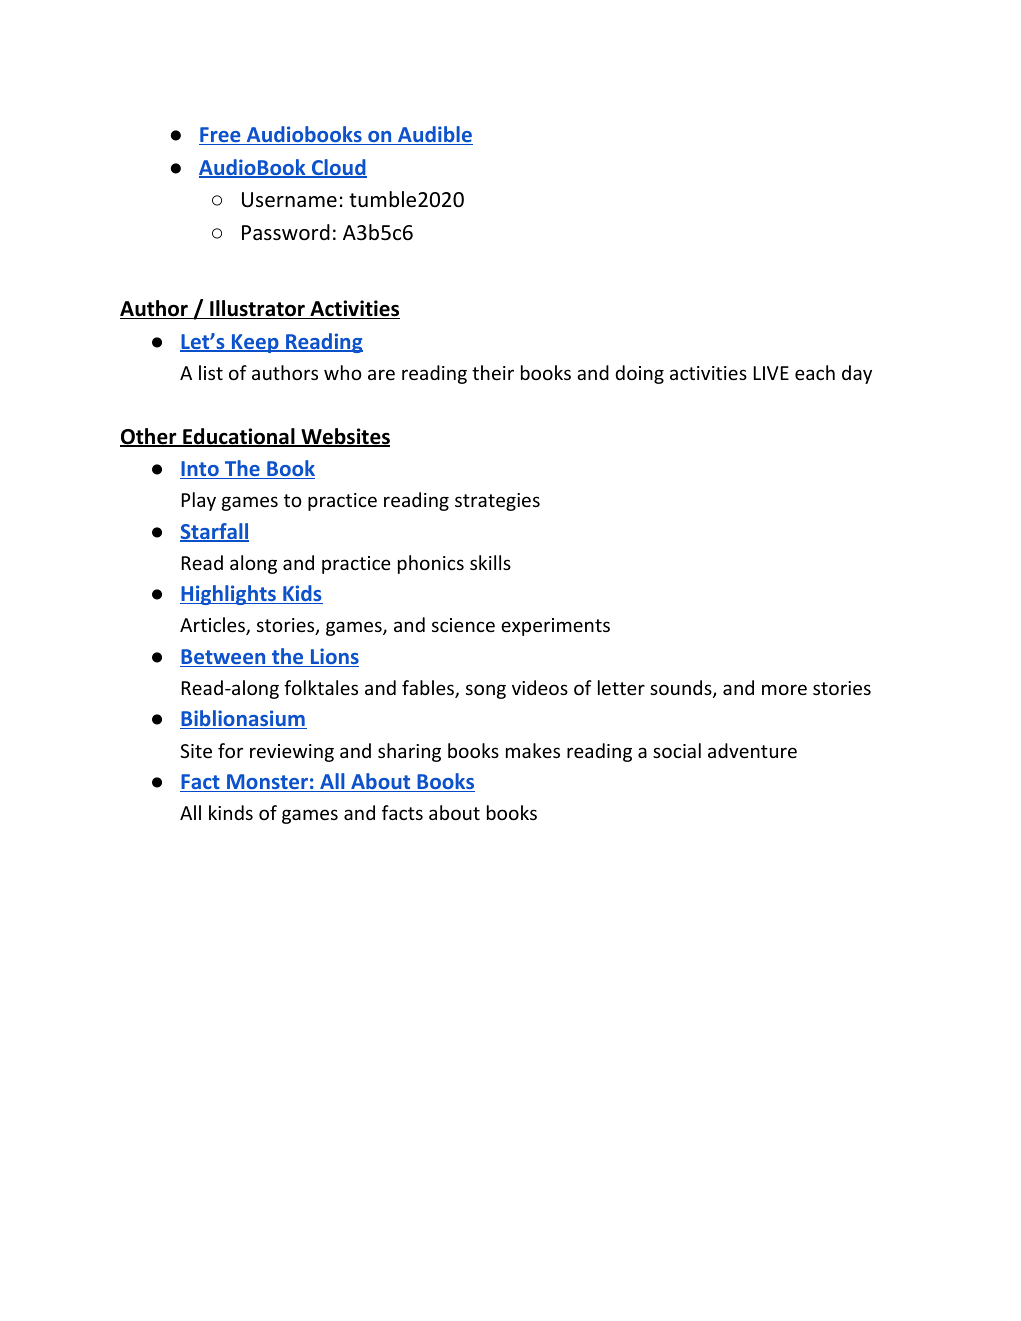  What do you see at coordinates (490, 562) in the image?
I see `skills` at bounding box center [490, 562].
